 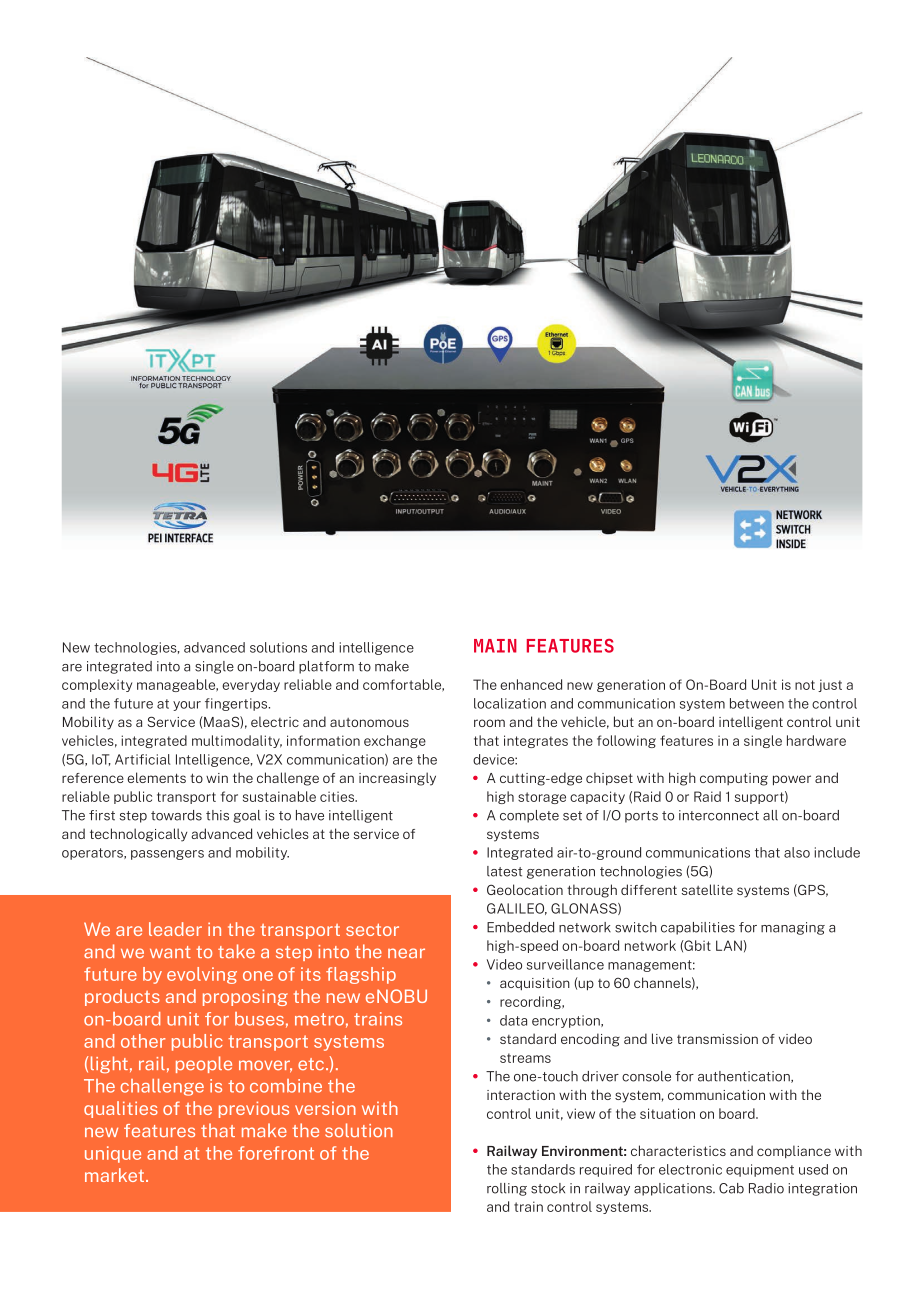 I want to click on technologically, so click(x=138, y=835).
